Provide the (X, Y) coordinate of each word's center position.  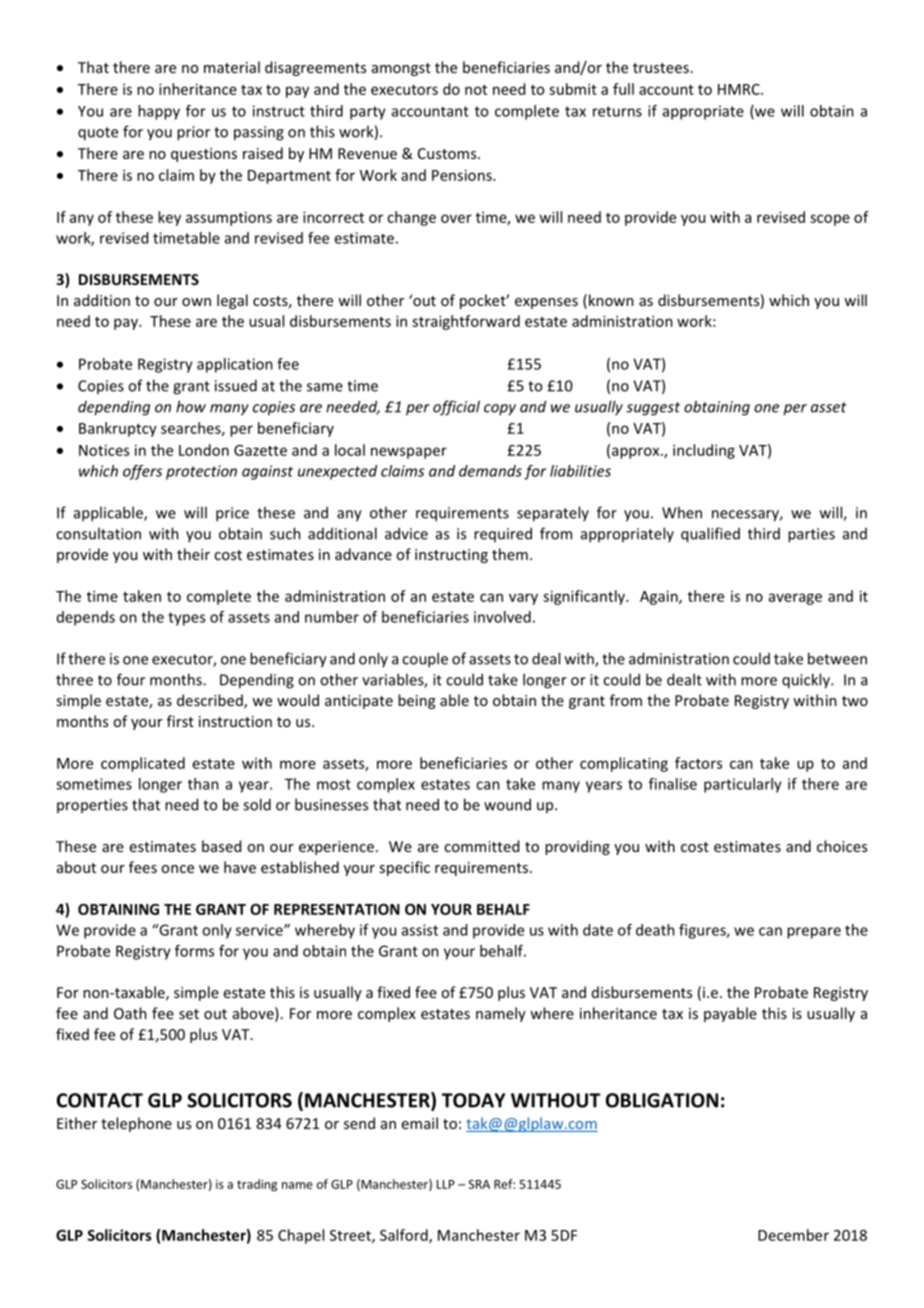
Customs (448, 153)
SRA (479, 1184)
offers (142, 472)
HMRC (740, 89)
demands (490, 471)
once (177, 869)
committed (481, 846)
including (704, 451)
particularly (743, 785)
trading (257, 1185)
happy (159, 112)
